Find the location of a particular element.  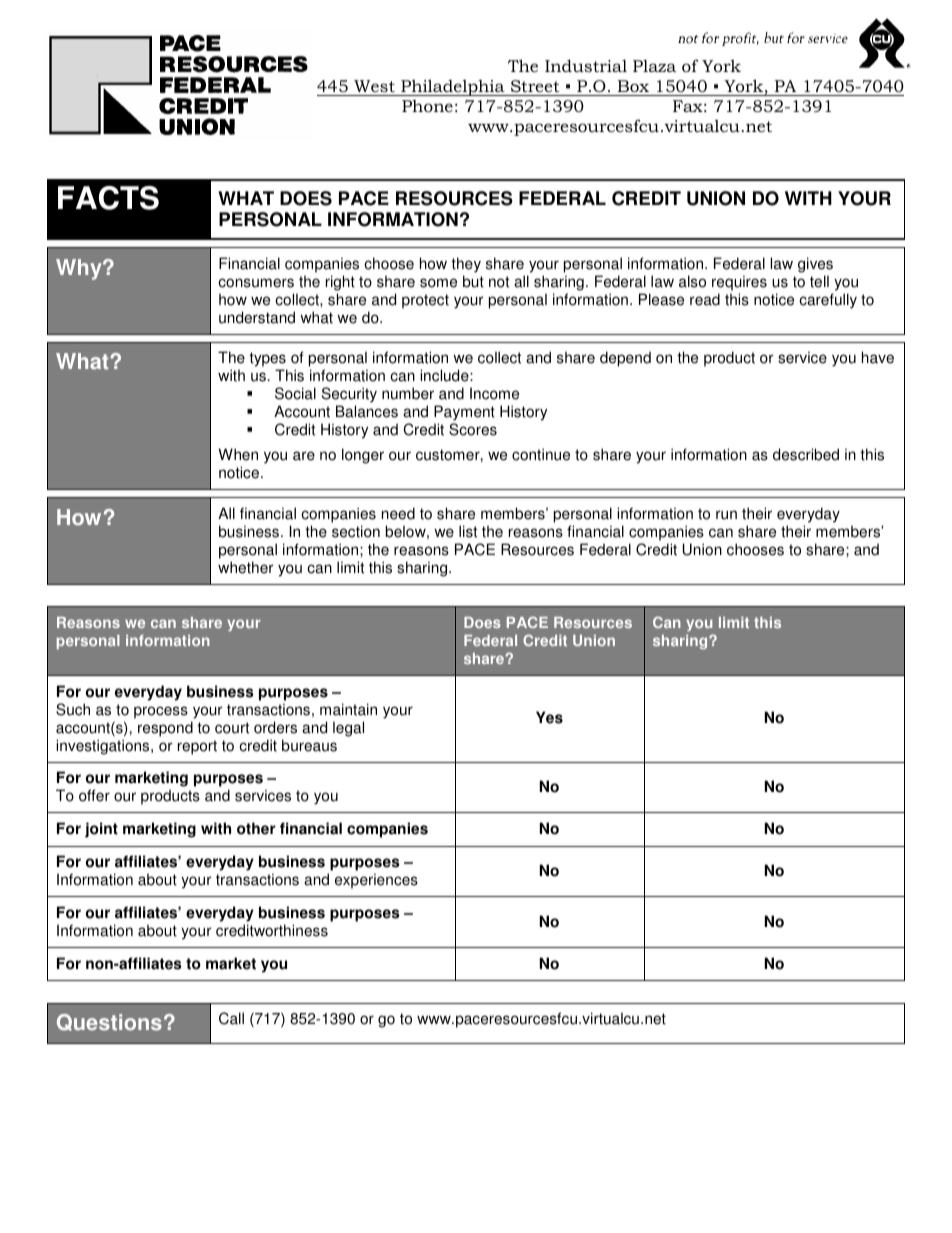

experiences is located at coordinates (376, 881).
